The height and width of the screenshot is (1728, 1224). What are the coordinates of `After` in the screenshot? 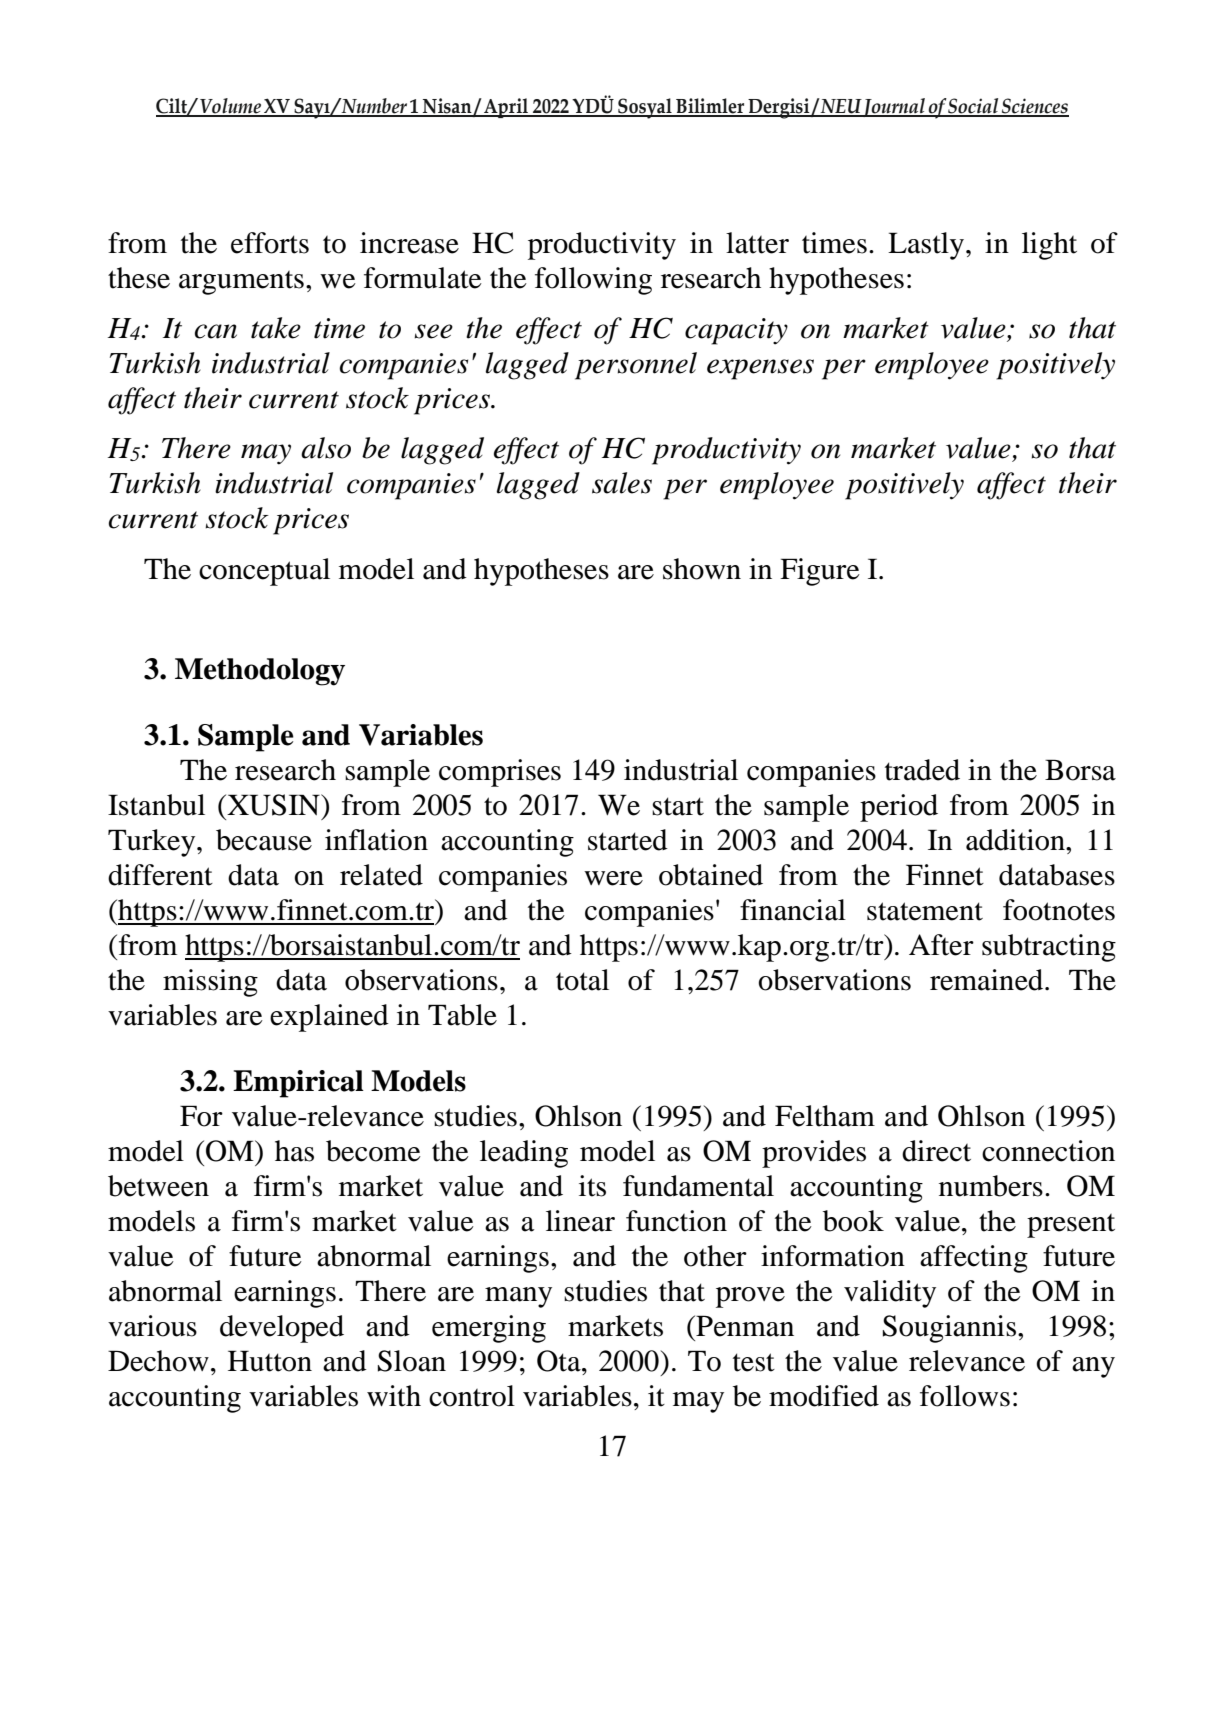 It's located at (941, 945).
